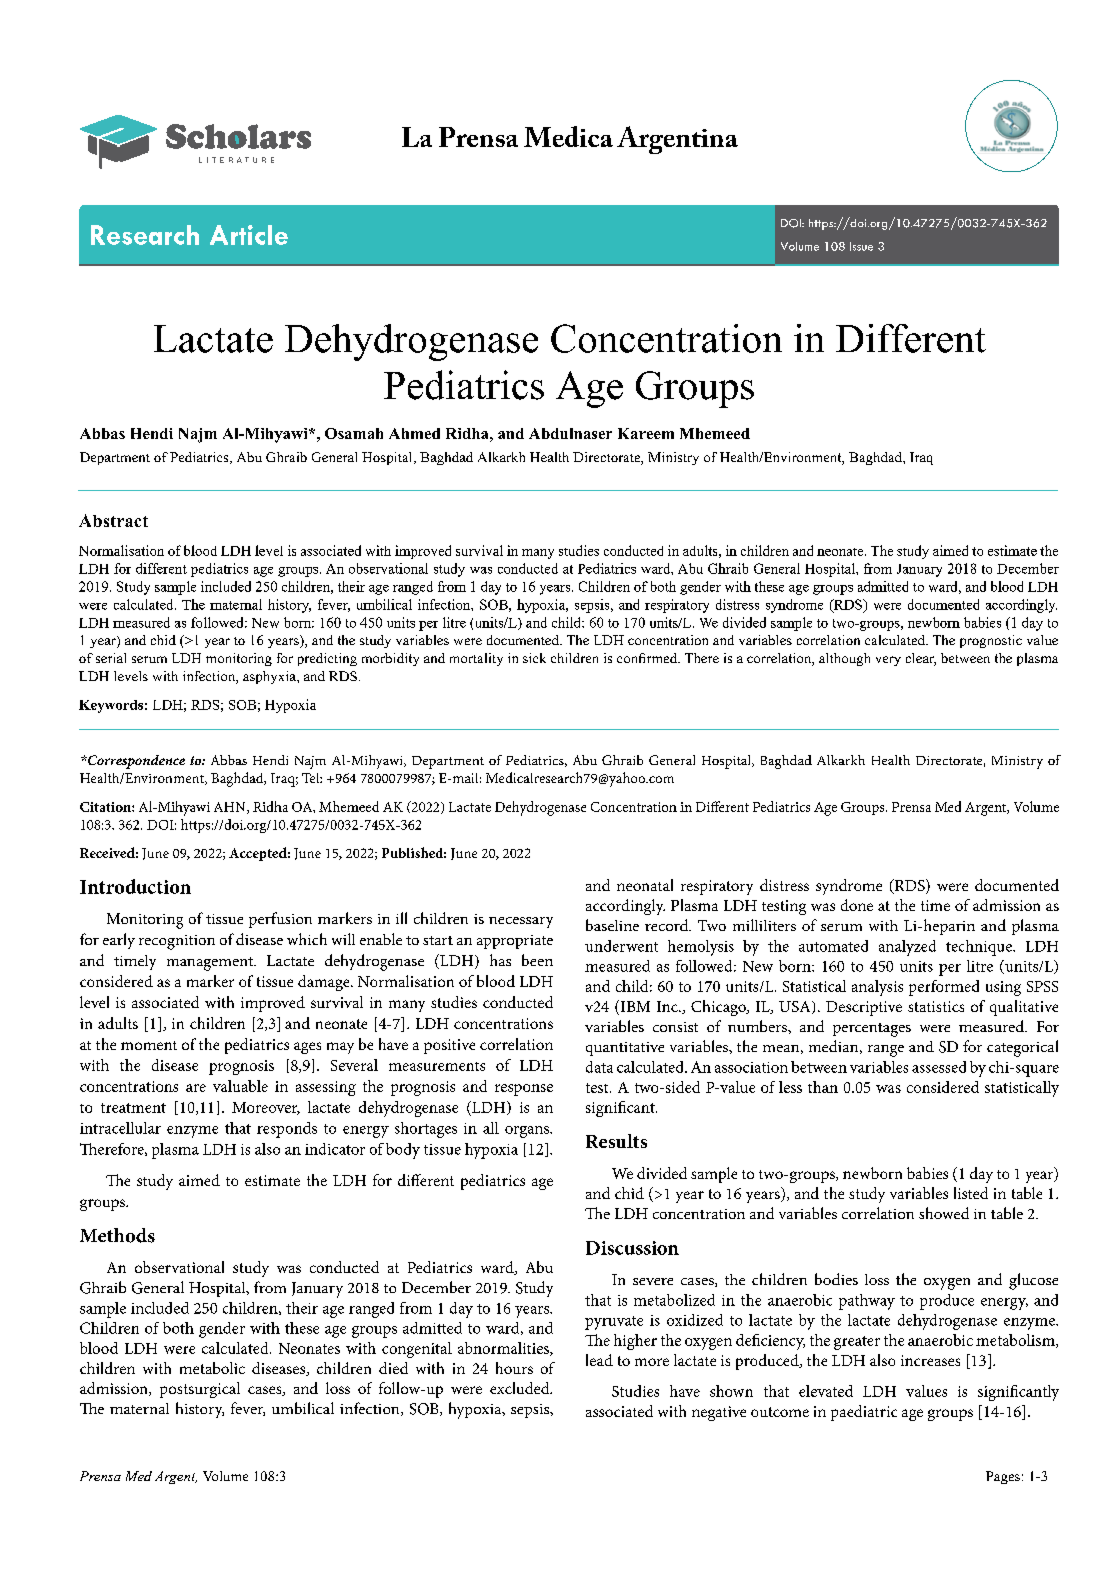 Image resolution: width=1112 pixels, height=1573 pixels. Describe the element at coordinates (249, 235) in the image. I see `Article` at that location.
